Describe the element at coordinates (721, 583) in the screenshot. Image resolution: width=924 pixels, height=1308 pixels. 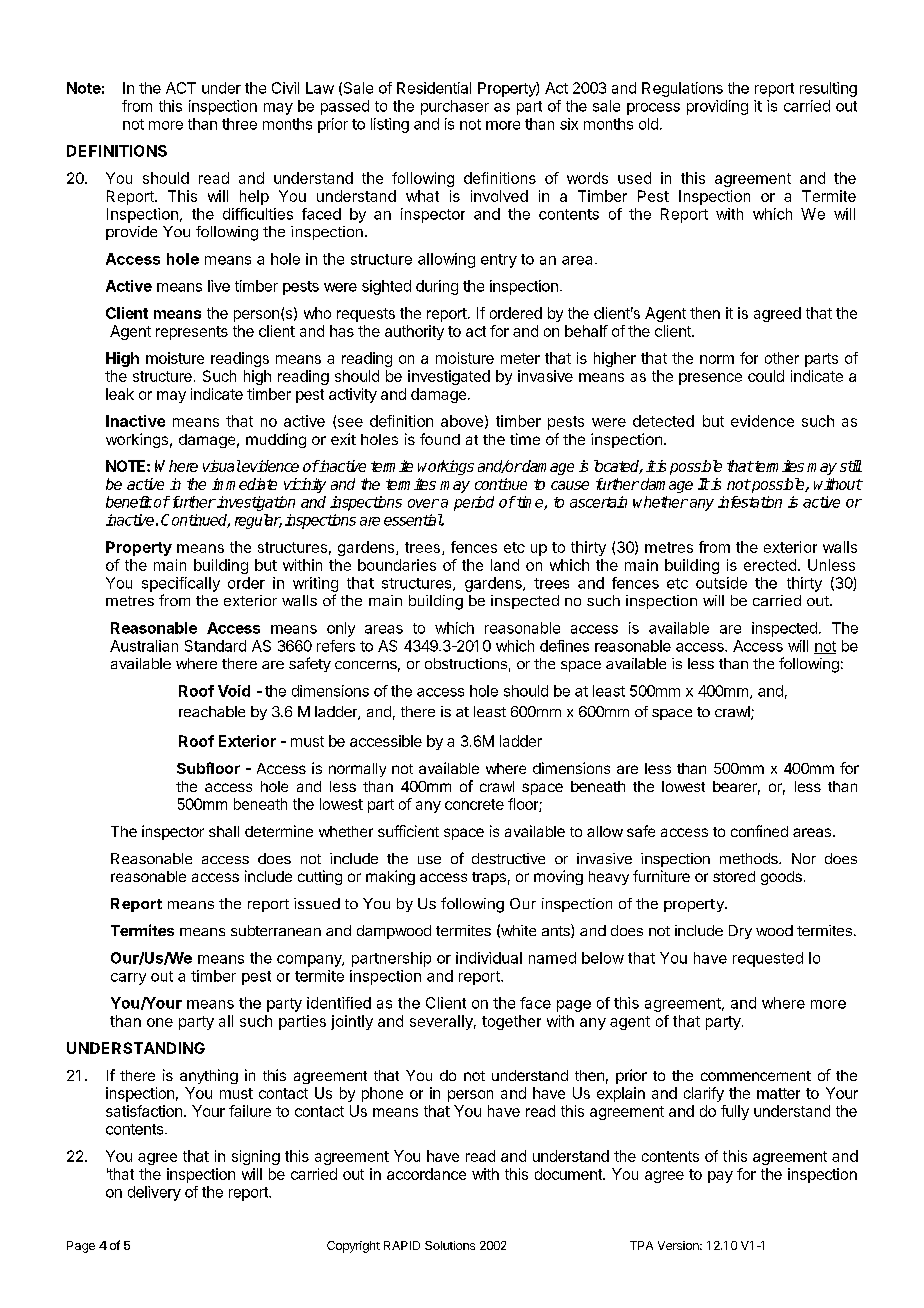
I see `outside` at that location.
